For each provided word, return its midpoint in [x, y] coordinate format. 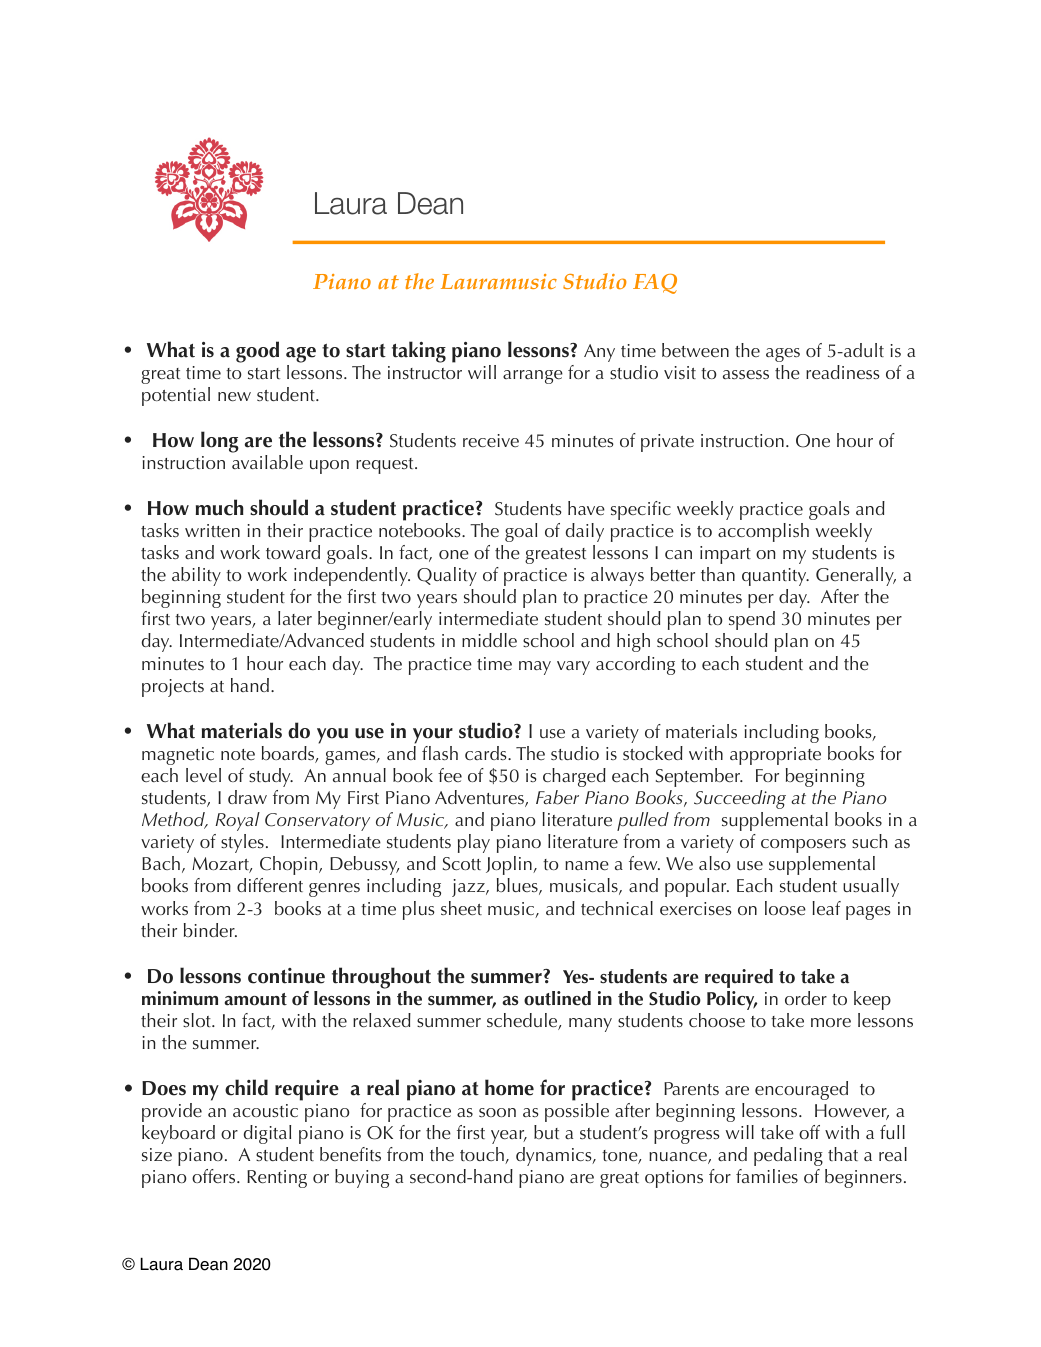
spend [752, 620]
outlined [557, 998]
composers [803, 846]
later [295, 618]
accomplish [763, 532]
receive [491, 440]
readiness [843, 372]
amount [255, 999]
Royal [237, 821]
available [267, 462]
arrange [533, 377]
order [806, 998]
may [535, 668]
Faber [557, 797]
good [257, 352]
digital [267, 1134]
